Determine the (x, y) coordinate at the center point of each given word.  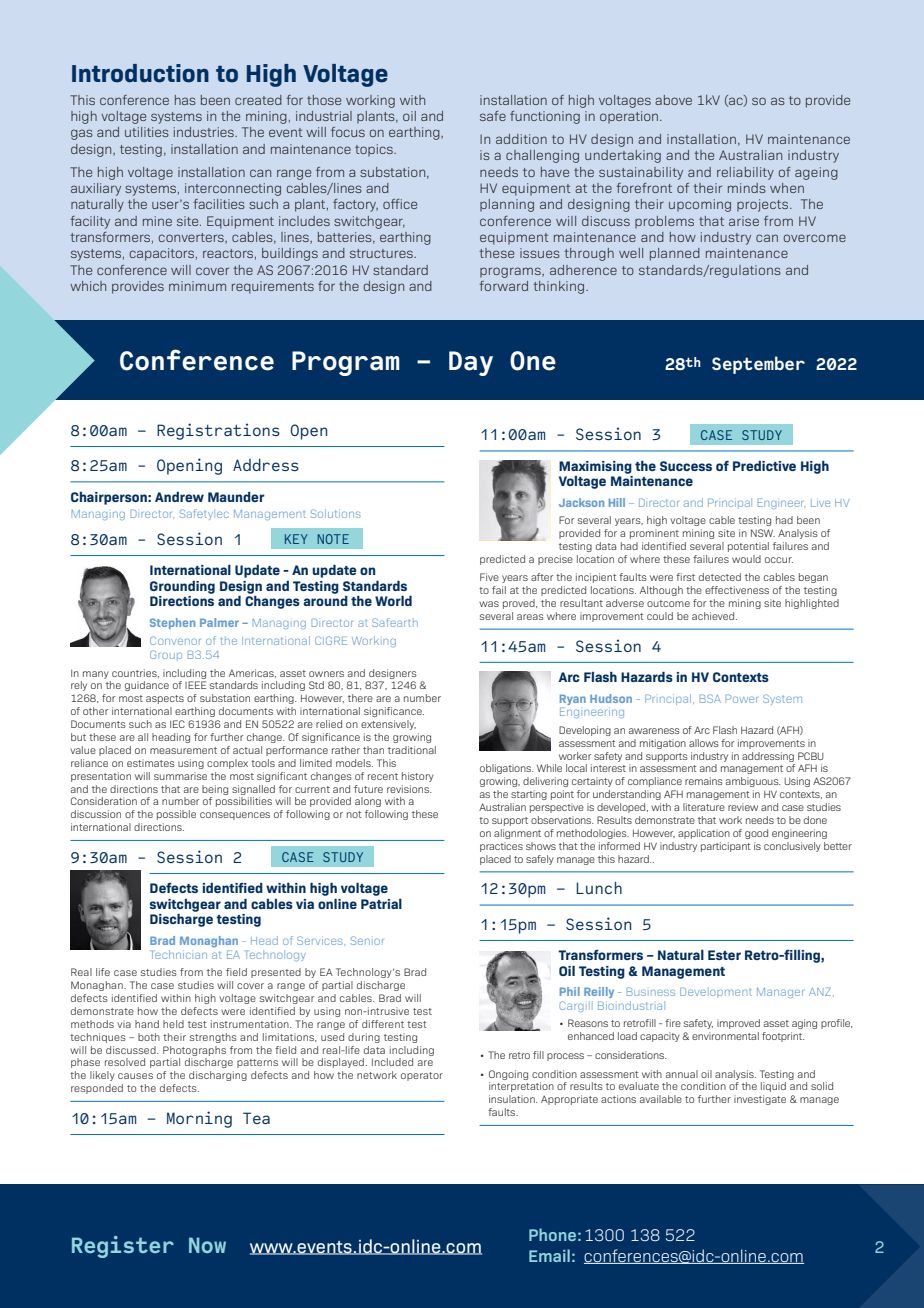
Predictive (764, 466)
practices (501, 847)
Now (207, 1245)
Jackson (581, 502)
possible (176, 815)
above (673, 100)
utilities (147, 132)
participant (726, 847)
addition (521, 139)
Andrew (179, 497)
